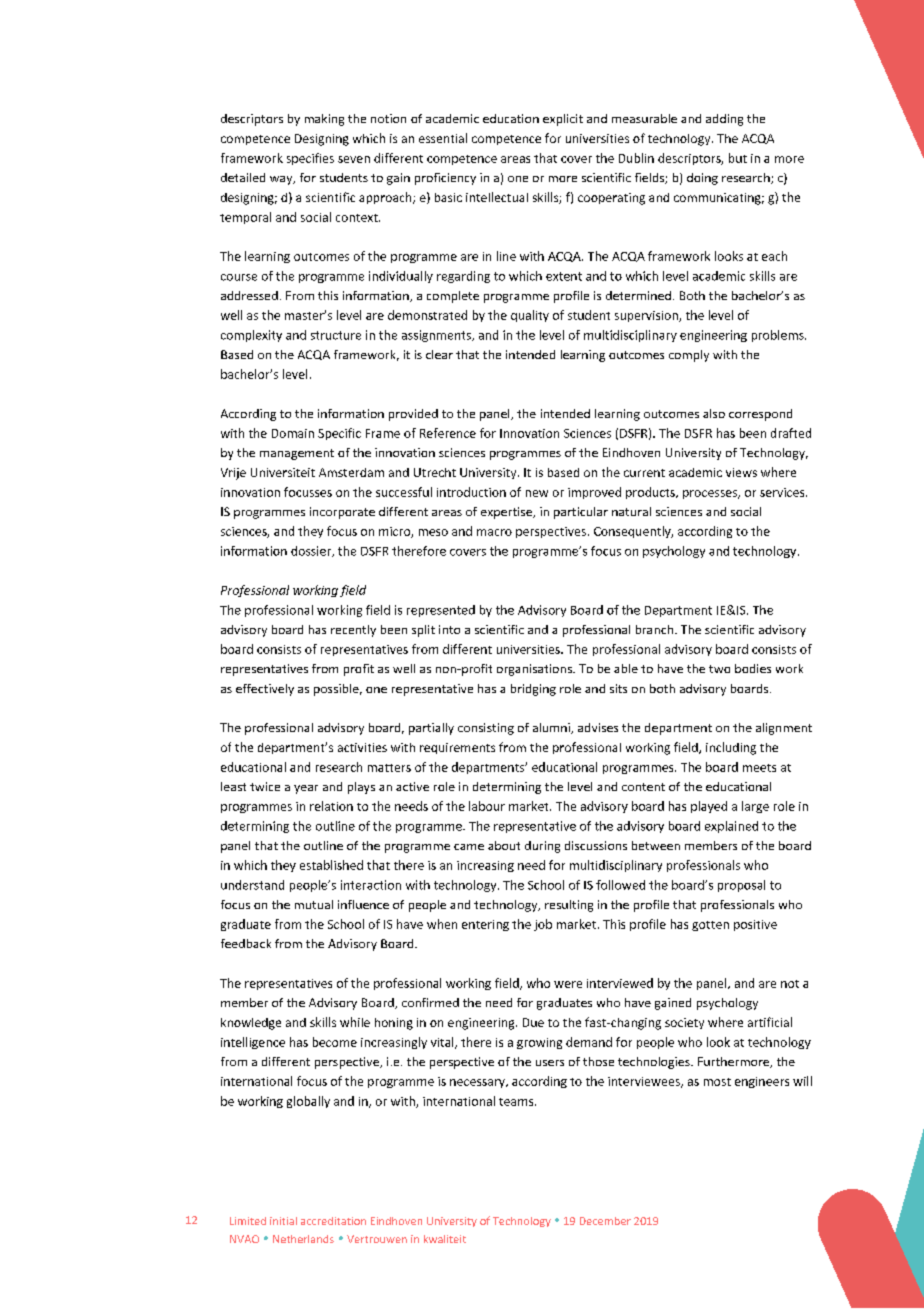 The width and height of the document is (924, 1309). Describe the element at coordinates (283, 472) in the document. I see `Universiteit` at that location.
